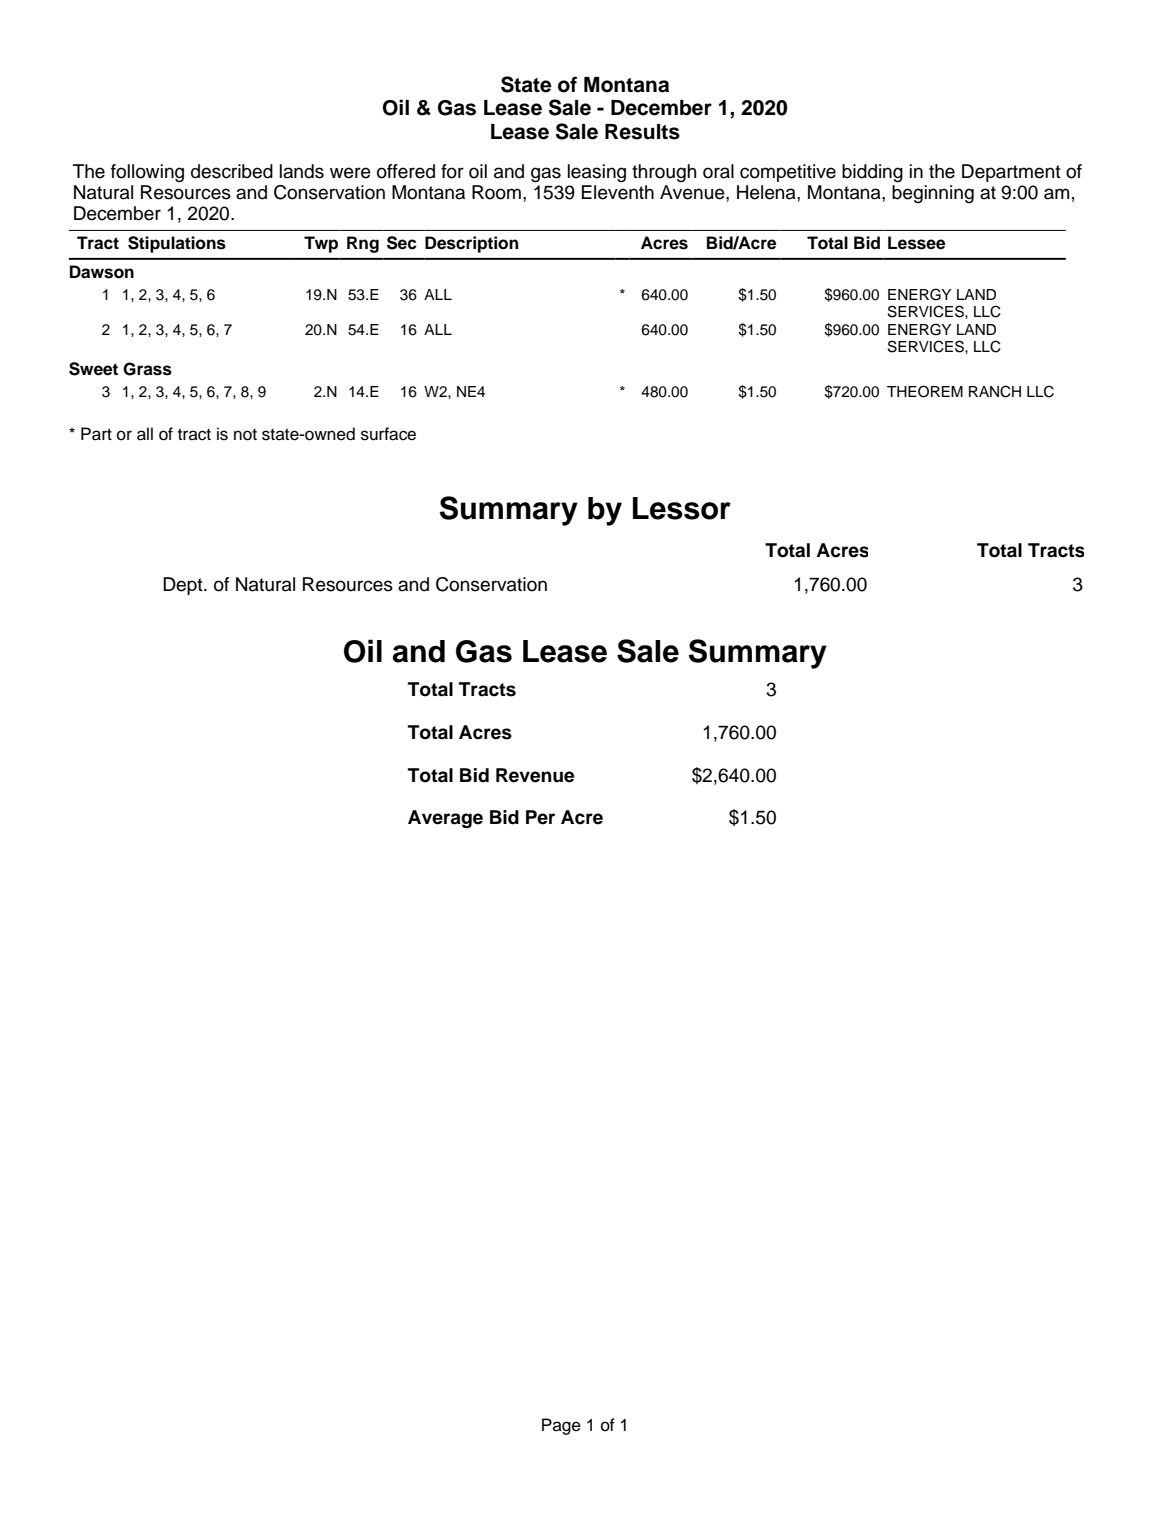 The image size is (1170, 1515). What do you see at coordinates (995, 391) in the image?
I see `RANCH` at bounding box center [995, 391].
